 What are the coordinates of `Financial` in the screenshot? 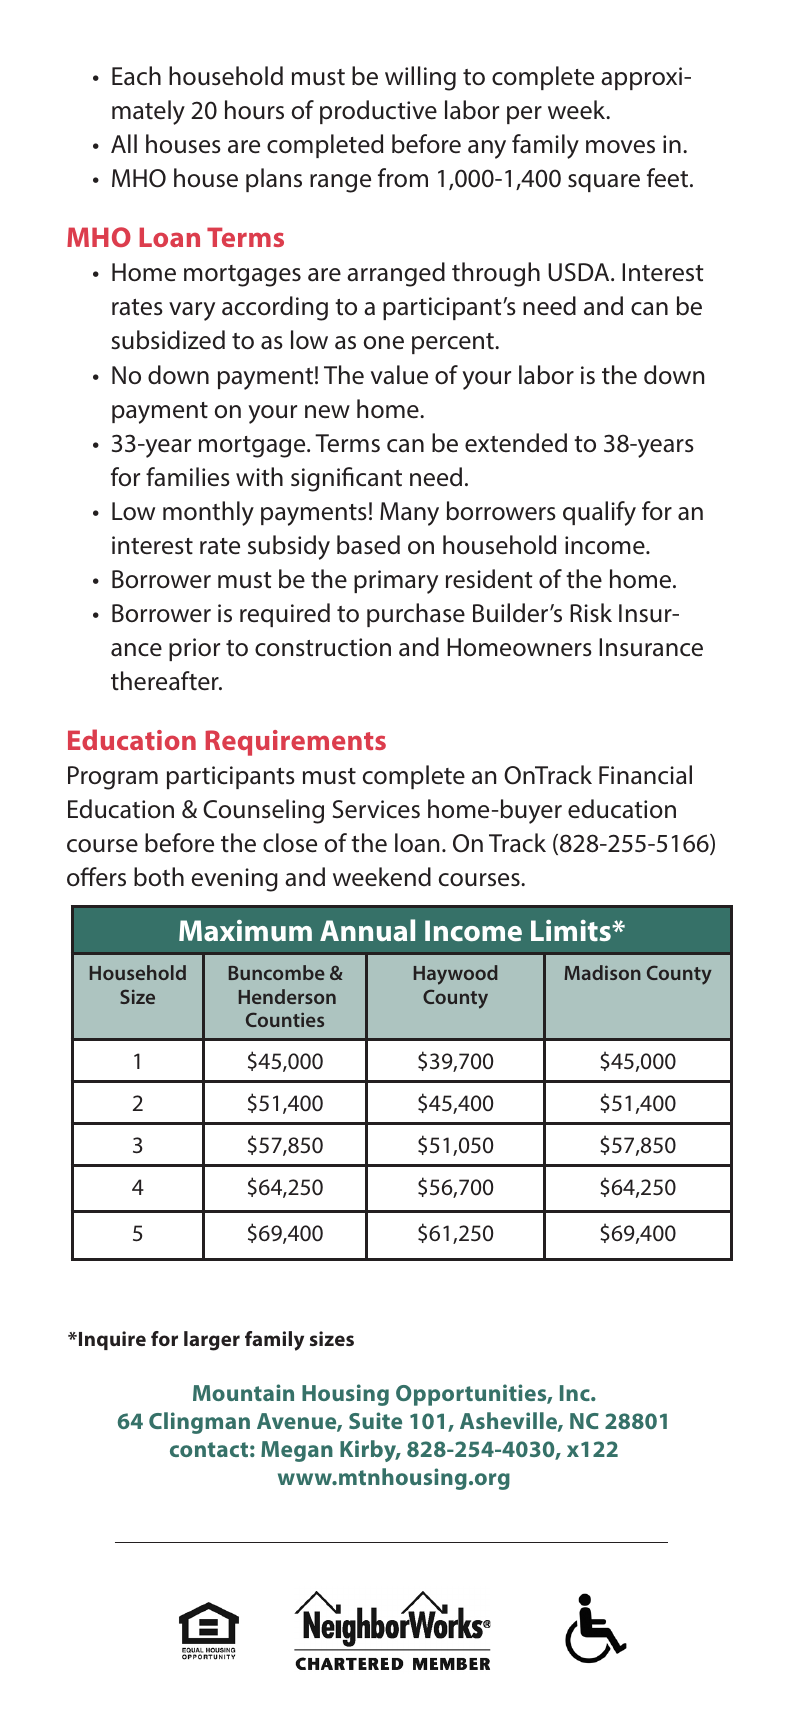 It's located at (645, 775).
